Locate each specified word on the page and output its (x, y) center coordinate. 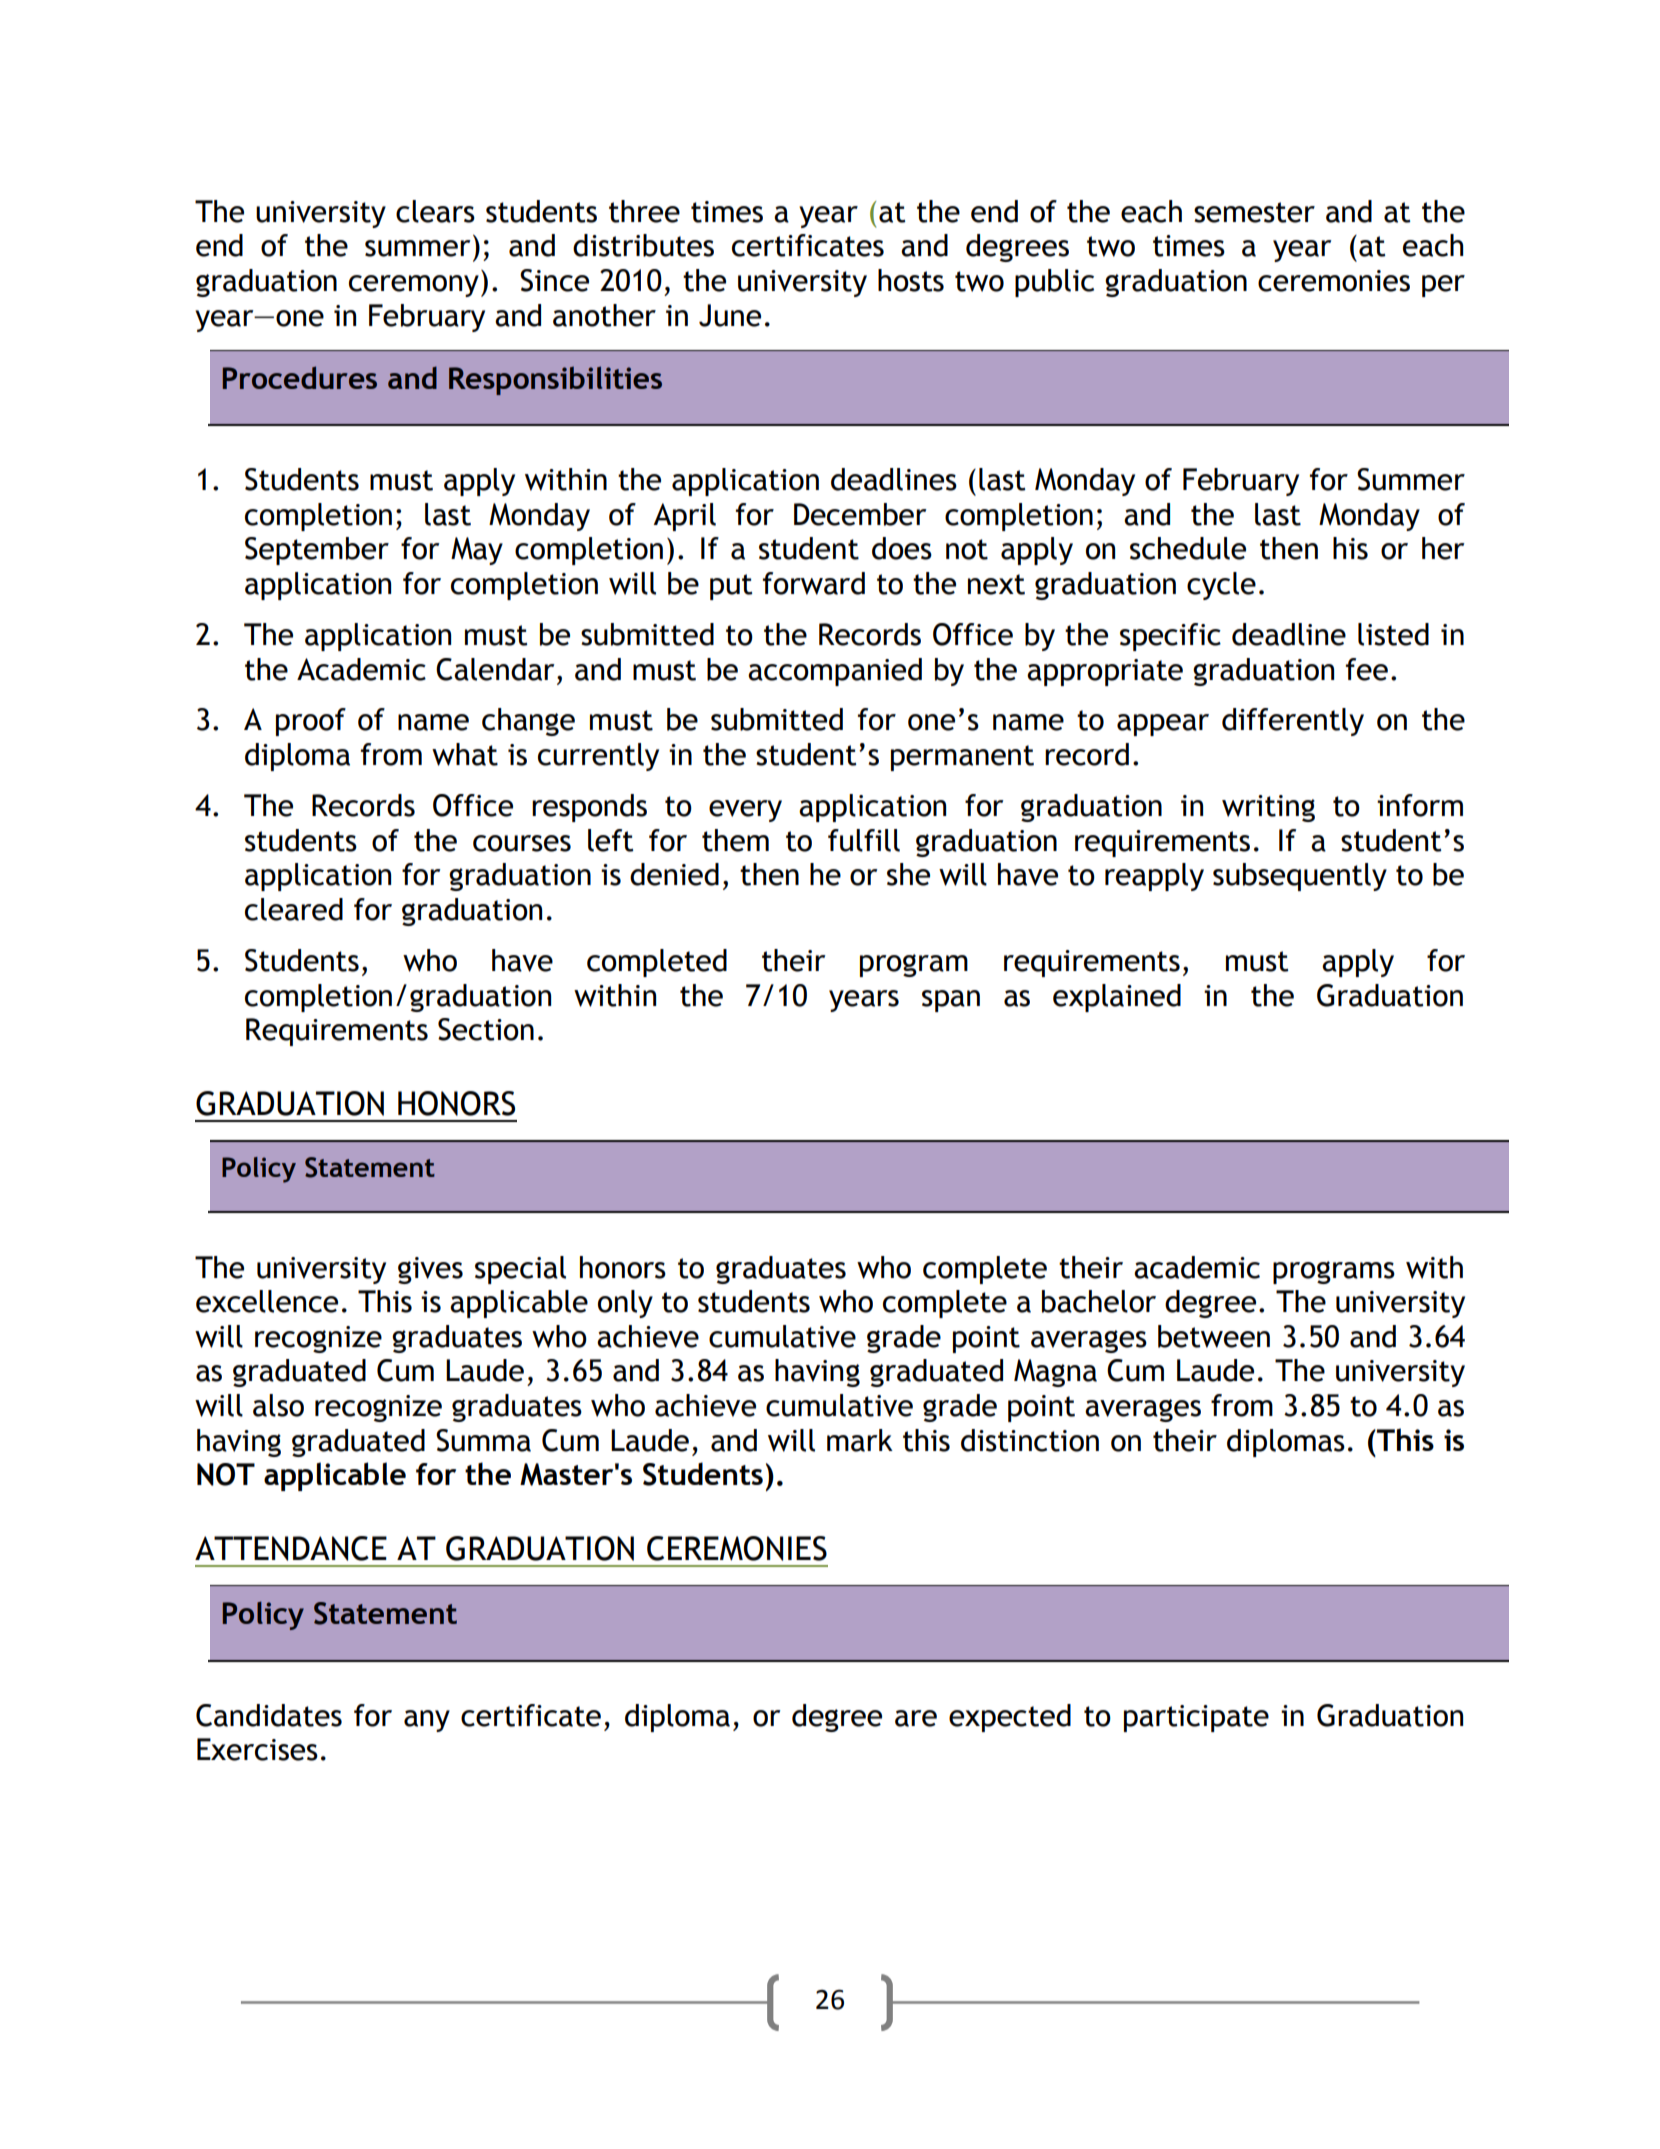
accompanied (835, 672)
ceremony (414, 286)
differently (1293, 722)
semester (1254, 212)
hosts (911, 280)
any (427, 1721)
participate (1196, 1718)
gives (430, 1270)
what (465, 754)
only (625, 1304)
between (1214, 1336)
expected (1010, 1718)
